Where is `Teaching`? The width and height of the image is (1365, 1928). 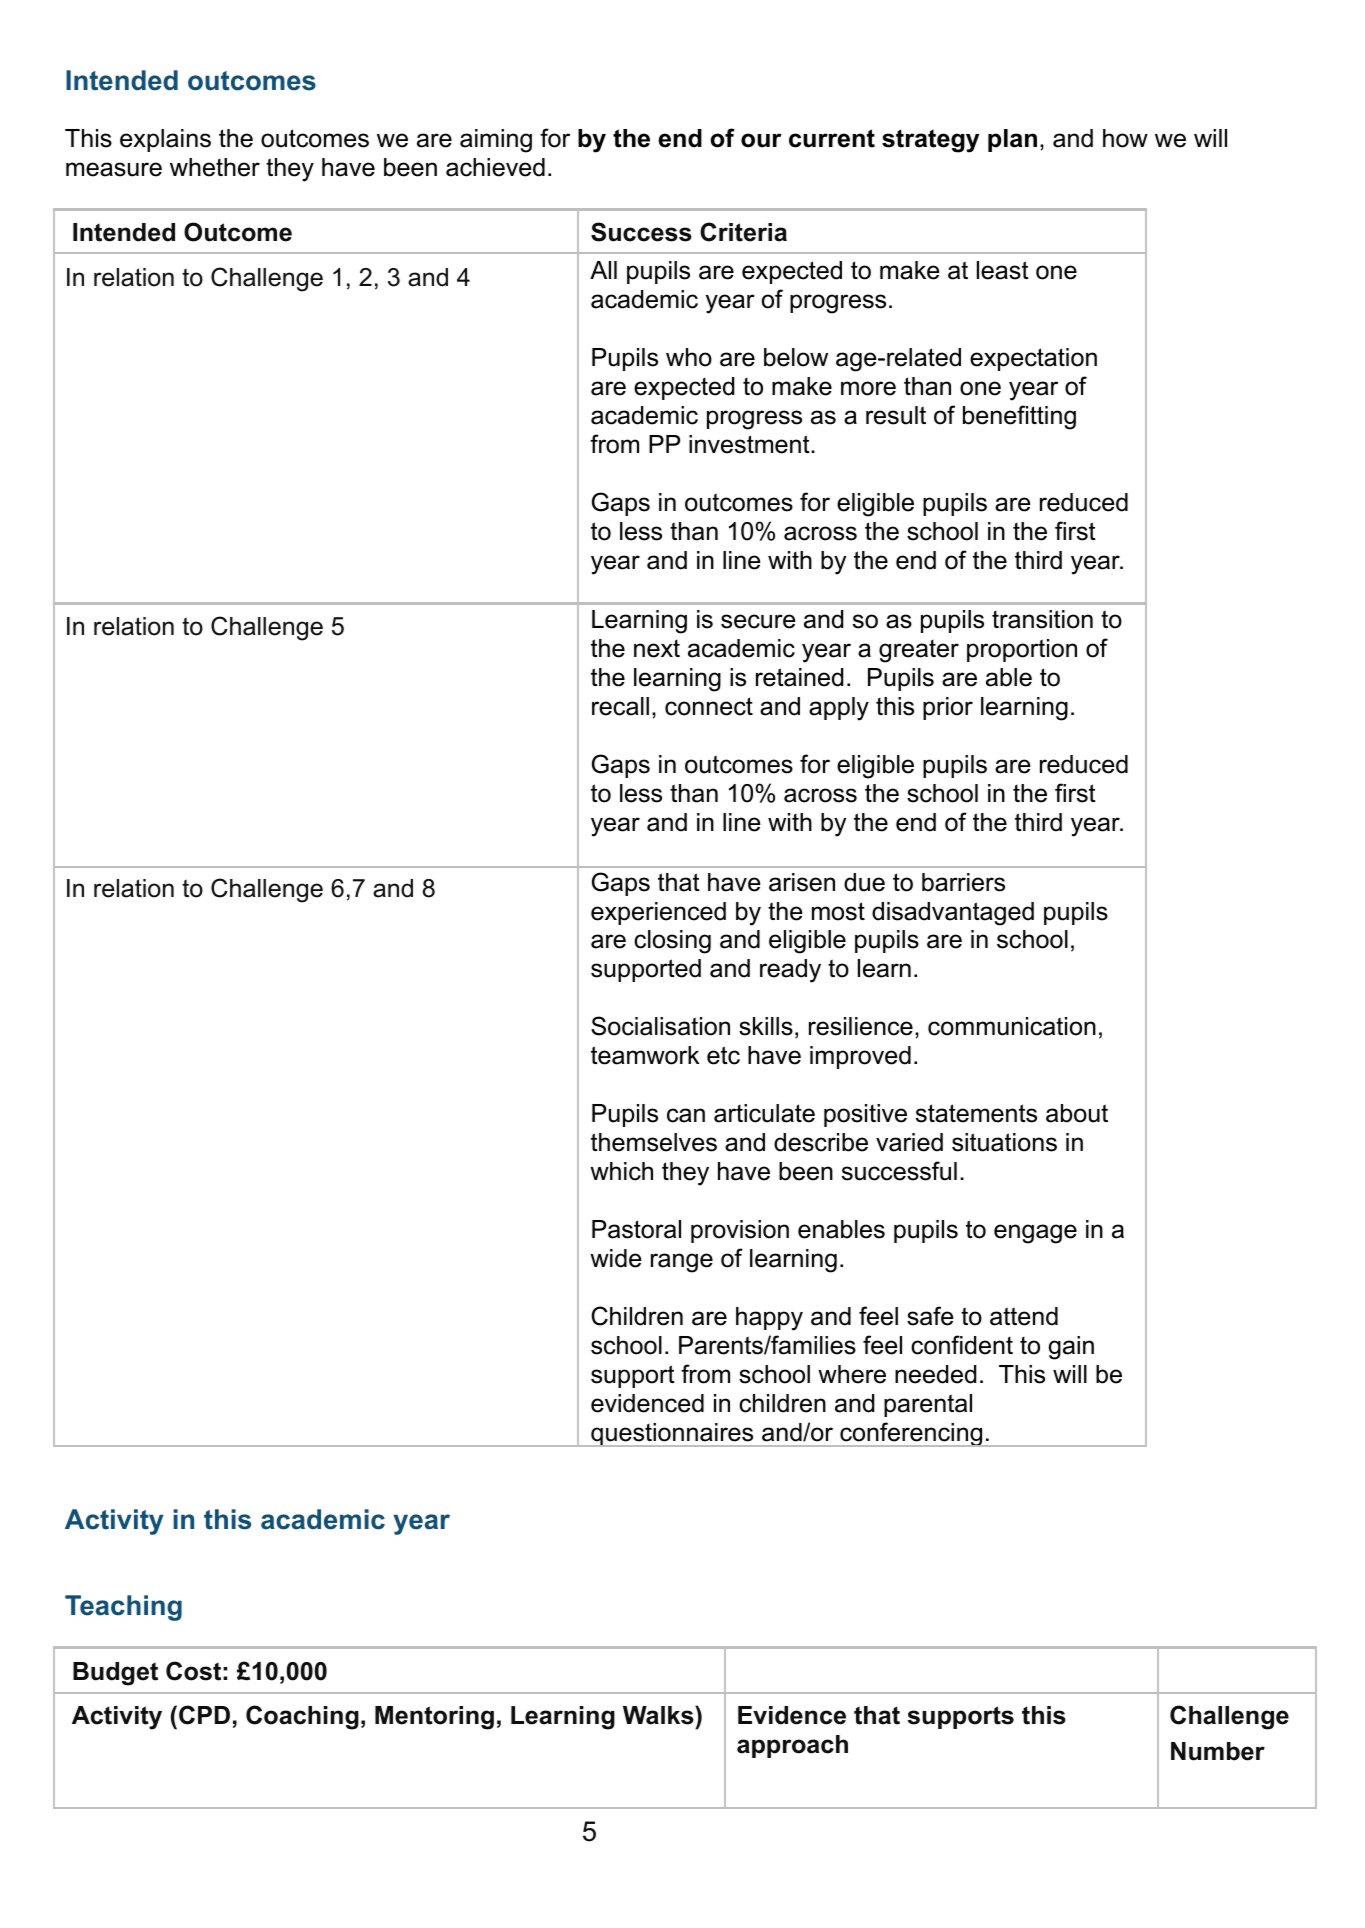
Teaching is located at coordinates (123, 1608).
